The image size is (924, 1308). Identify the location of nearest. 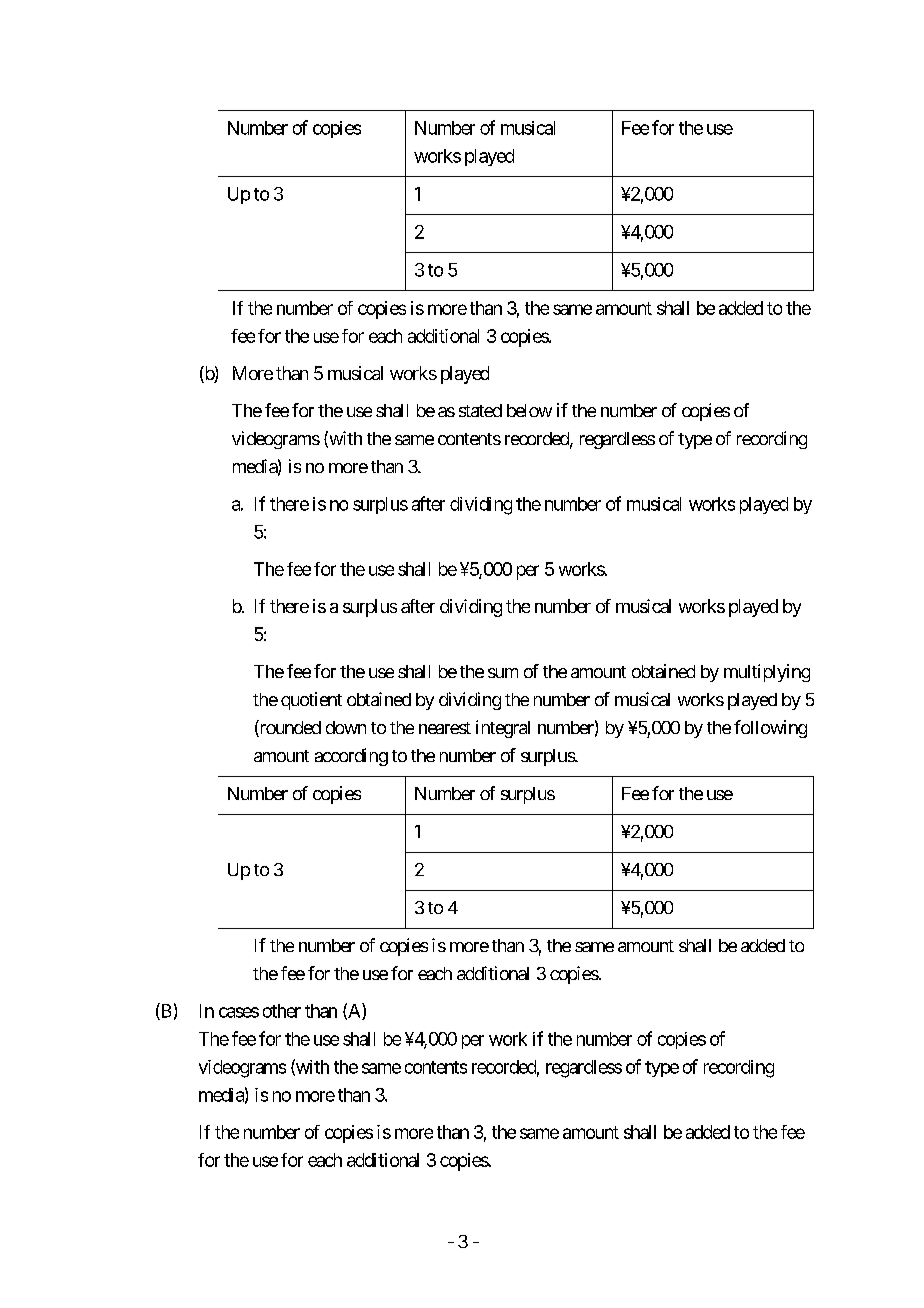
(445, 728).
